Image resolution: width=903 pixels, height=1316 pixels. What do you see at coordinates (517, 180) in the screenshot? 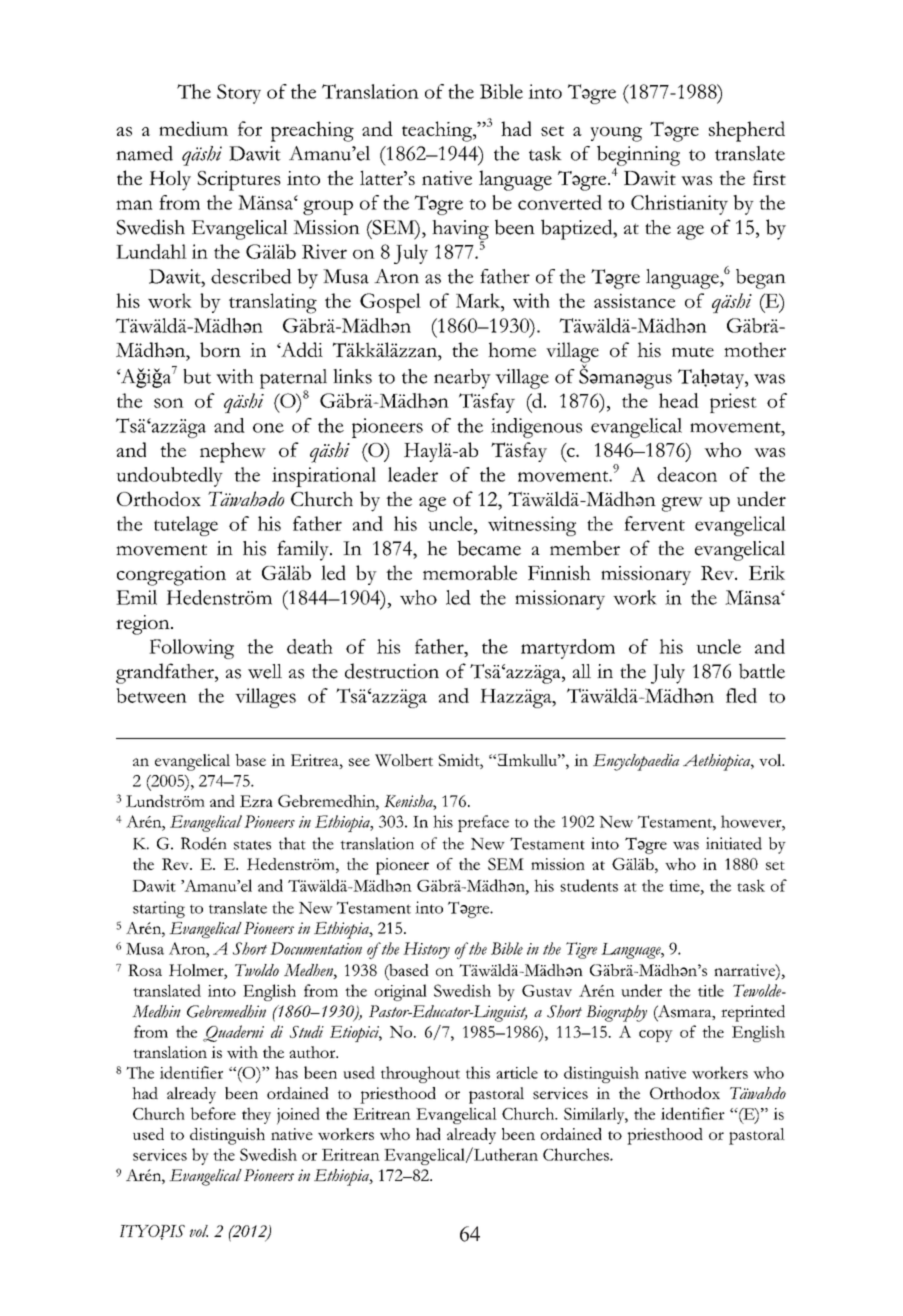
I see `Woodbridge` at bounding box center [517, 180].
